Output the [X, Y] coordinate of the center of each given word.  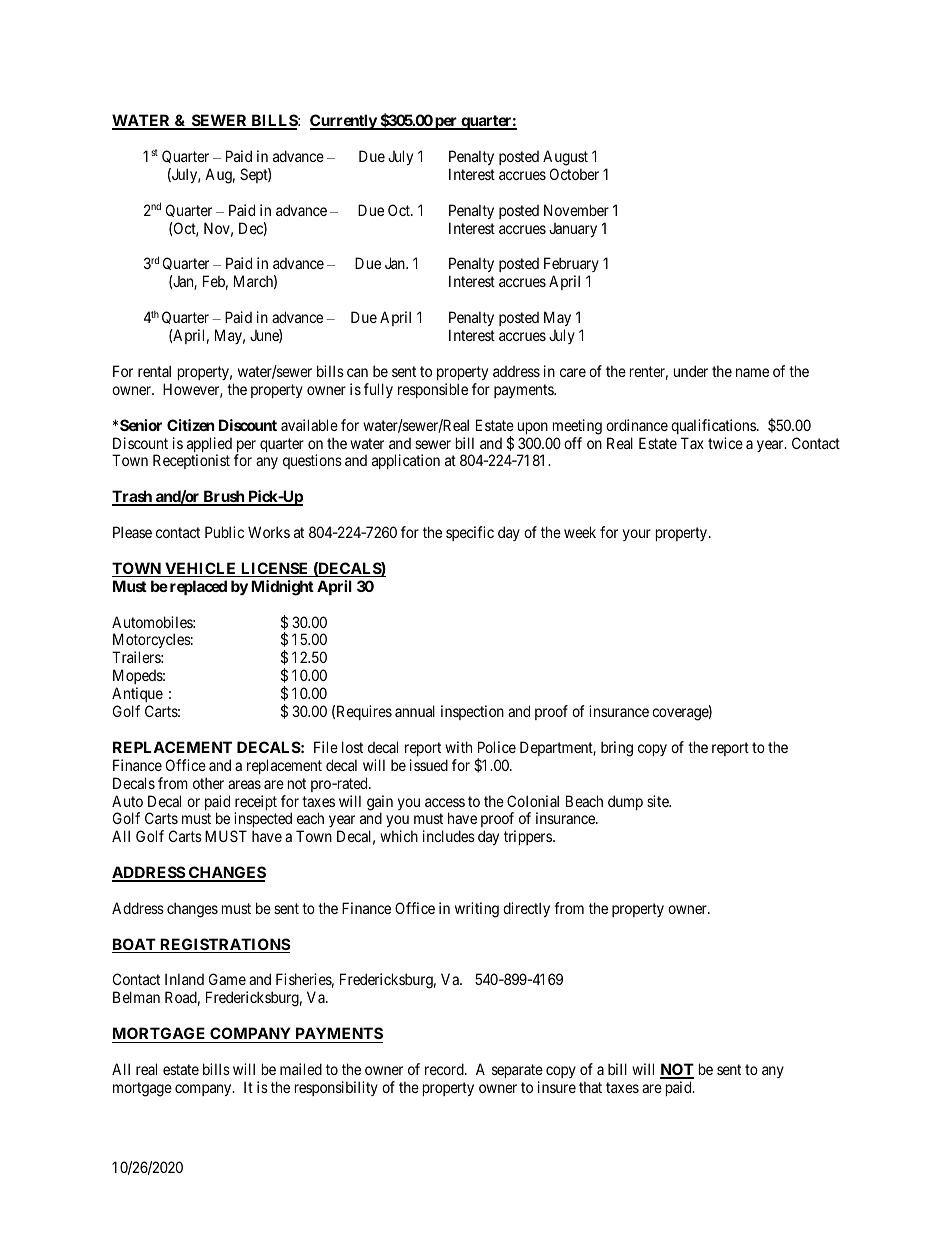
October [574, 174]
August [565, 158]
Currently [344, 122]
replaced [198, 587]
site [659, 801]
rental [154, 371]
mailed [301, 1069]
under [691, 371]
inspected [262, 821]
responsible [433, 390]
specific [470, 533]
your [637, 535]
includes [449, 836]
